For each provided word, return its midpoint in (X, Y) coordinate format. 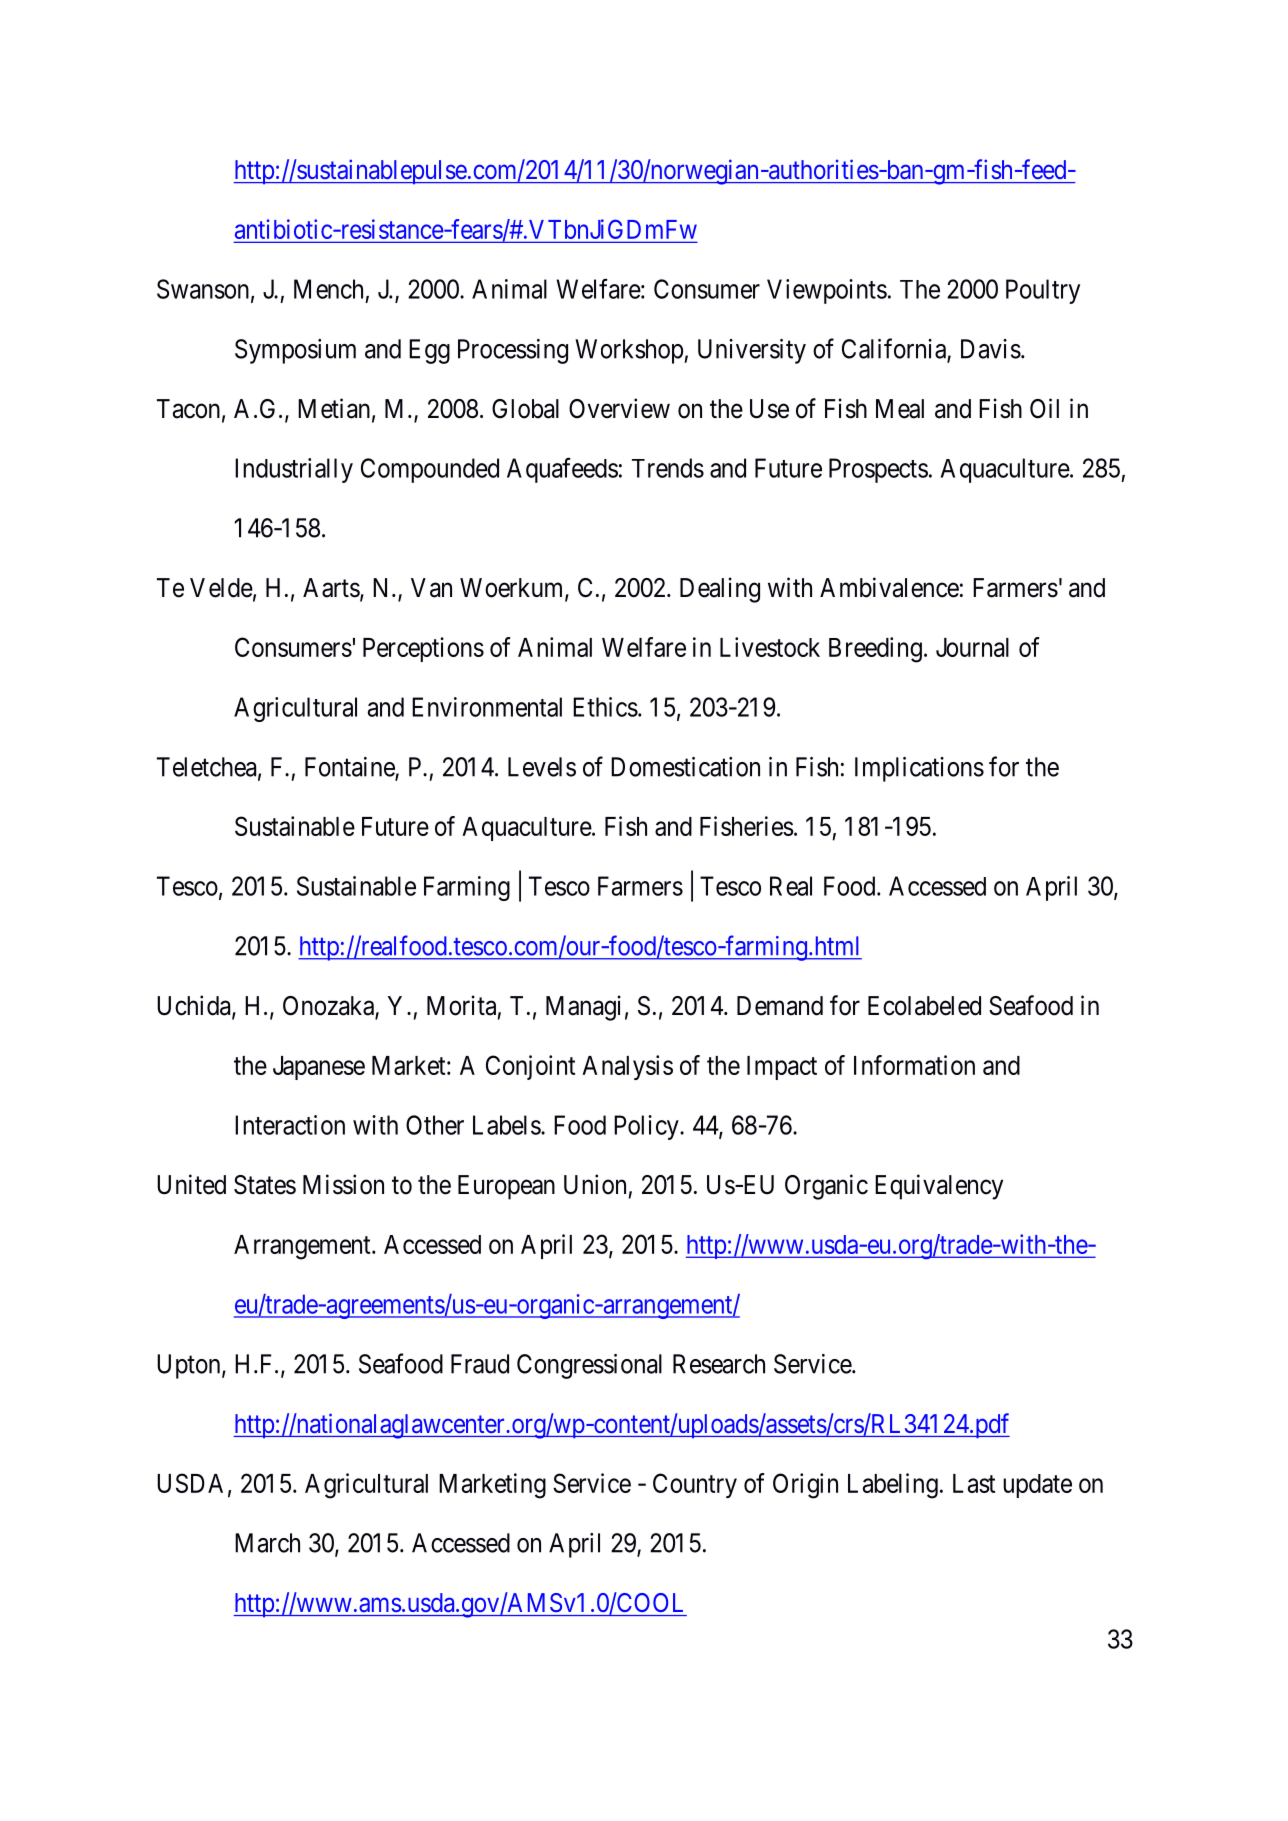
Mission (343, 1184)
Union (595, 1184)
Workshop (630, 351)
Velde (221, 588)
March (267, 1543)
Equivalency (939, 1187)
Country (695, 1485)
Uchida (195, 1006)
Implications (919, 769)
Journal (972, 647)
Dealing (720, 590)
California (895, 349)
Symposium (295, 351)
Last (974, 1483)
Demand (780, 1006)
